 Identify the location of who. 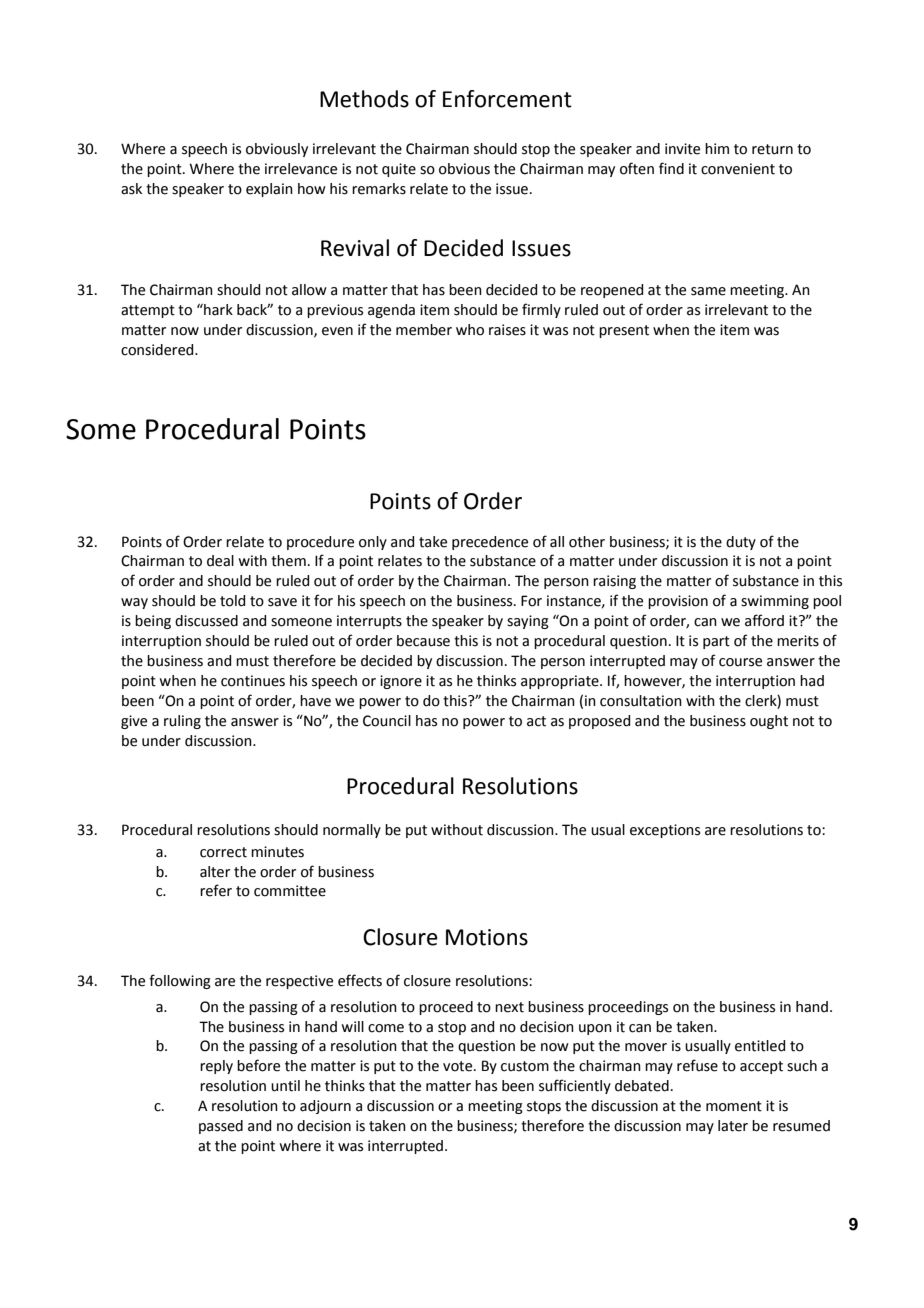
(470, 330).
